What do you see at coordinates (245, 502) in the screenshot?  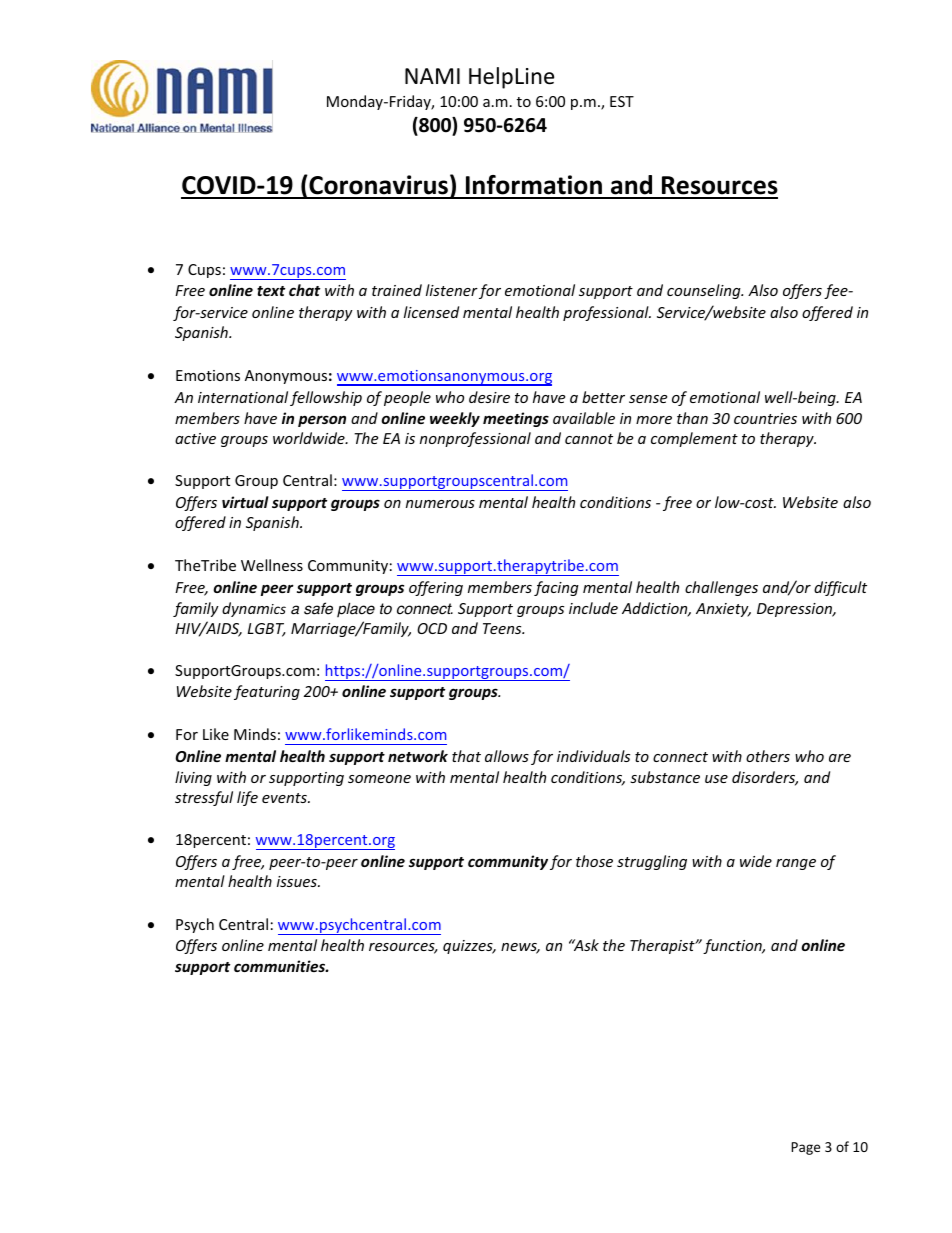 I see `virtual` at bounding box center [245, 502].
